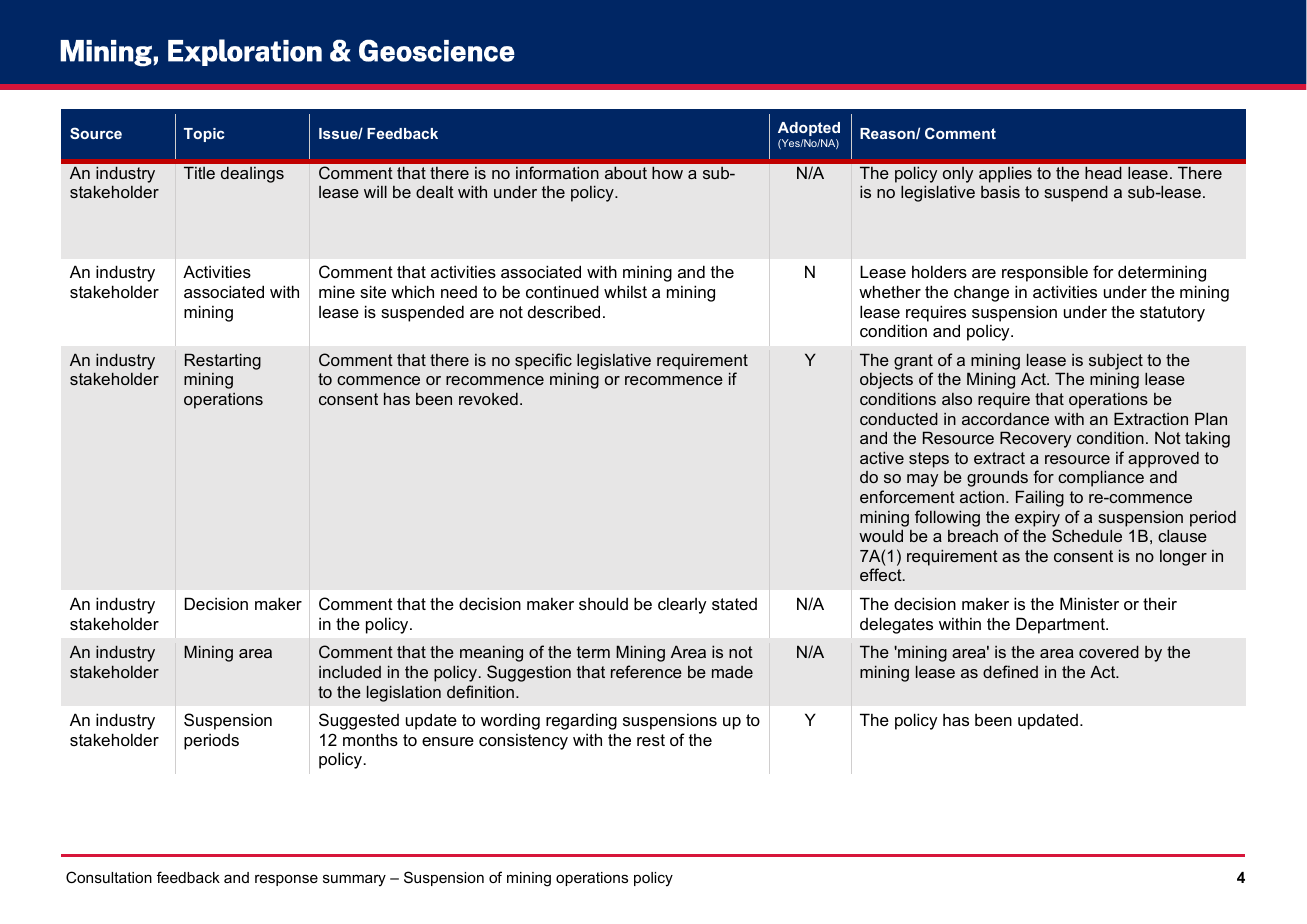 The height and width of the document is (924, 1307). What do you see at coordinates (1010, 671) in the document?
I see `defined` at bounding box center [1010, 671].
